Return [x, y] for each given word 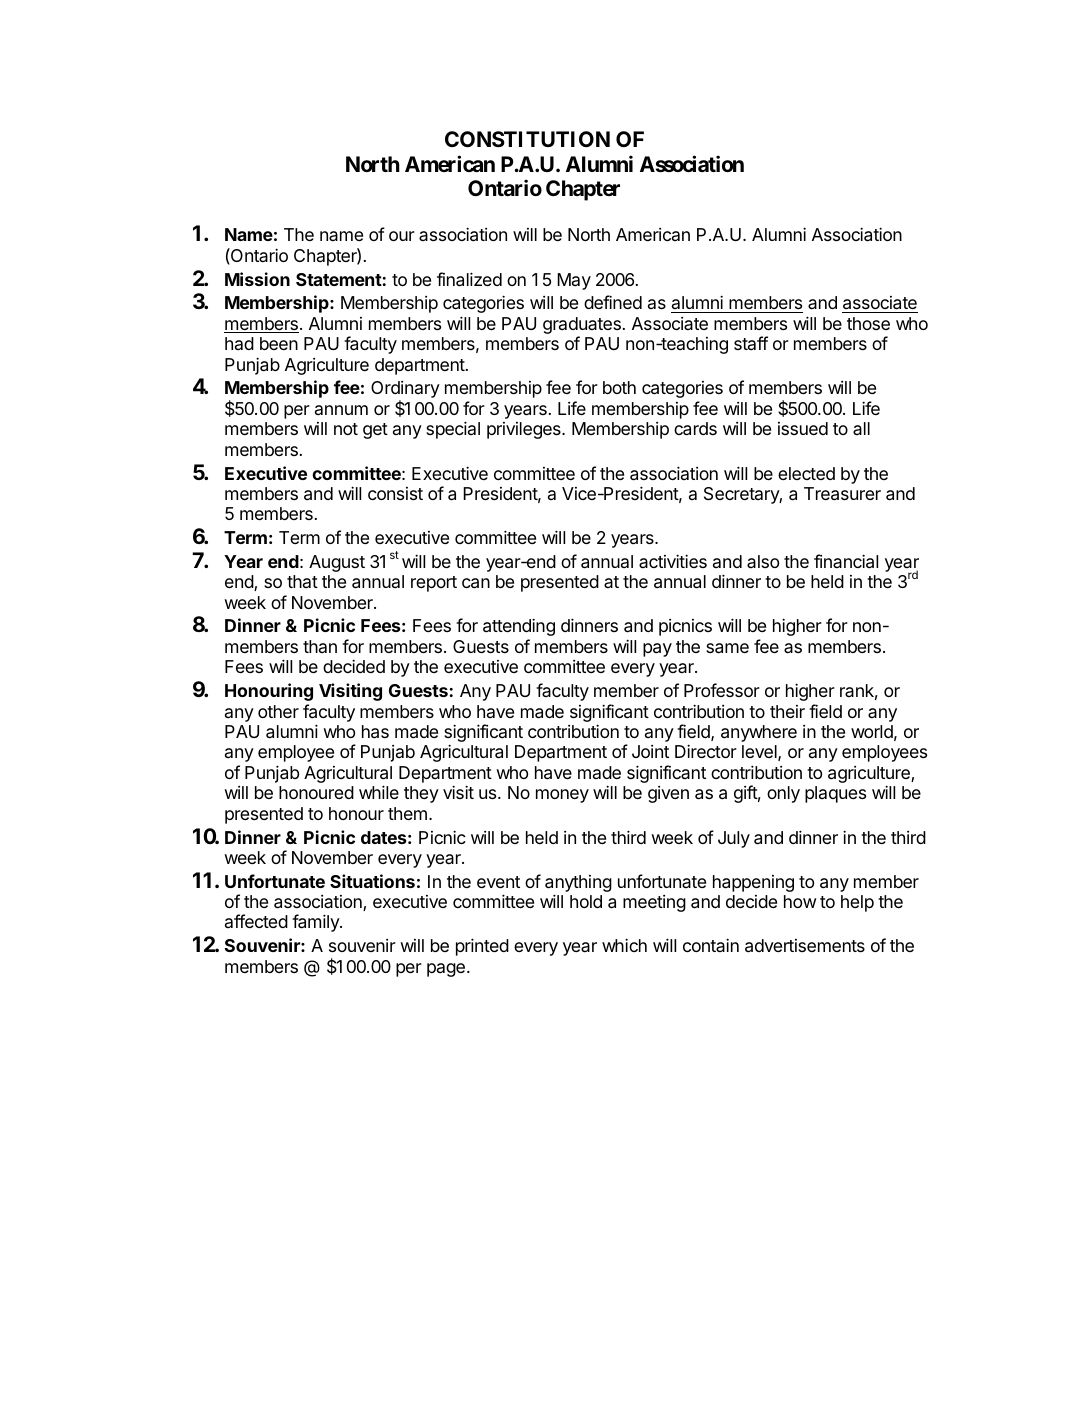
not [346, 429]
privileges [525, 430]
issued [803, 428]
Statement [339, 279]
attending [519, 627]
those [868, 323]
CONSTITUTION [527, 139]
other [278, 711]
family [316, 923]
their [787, 711]
